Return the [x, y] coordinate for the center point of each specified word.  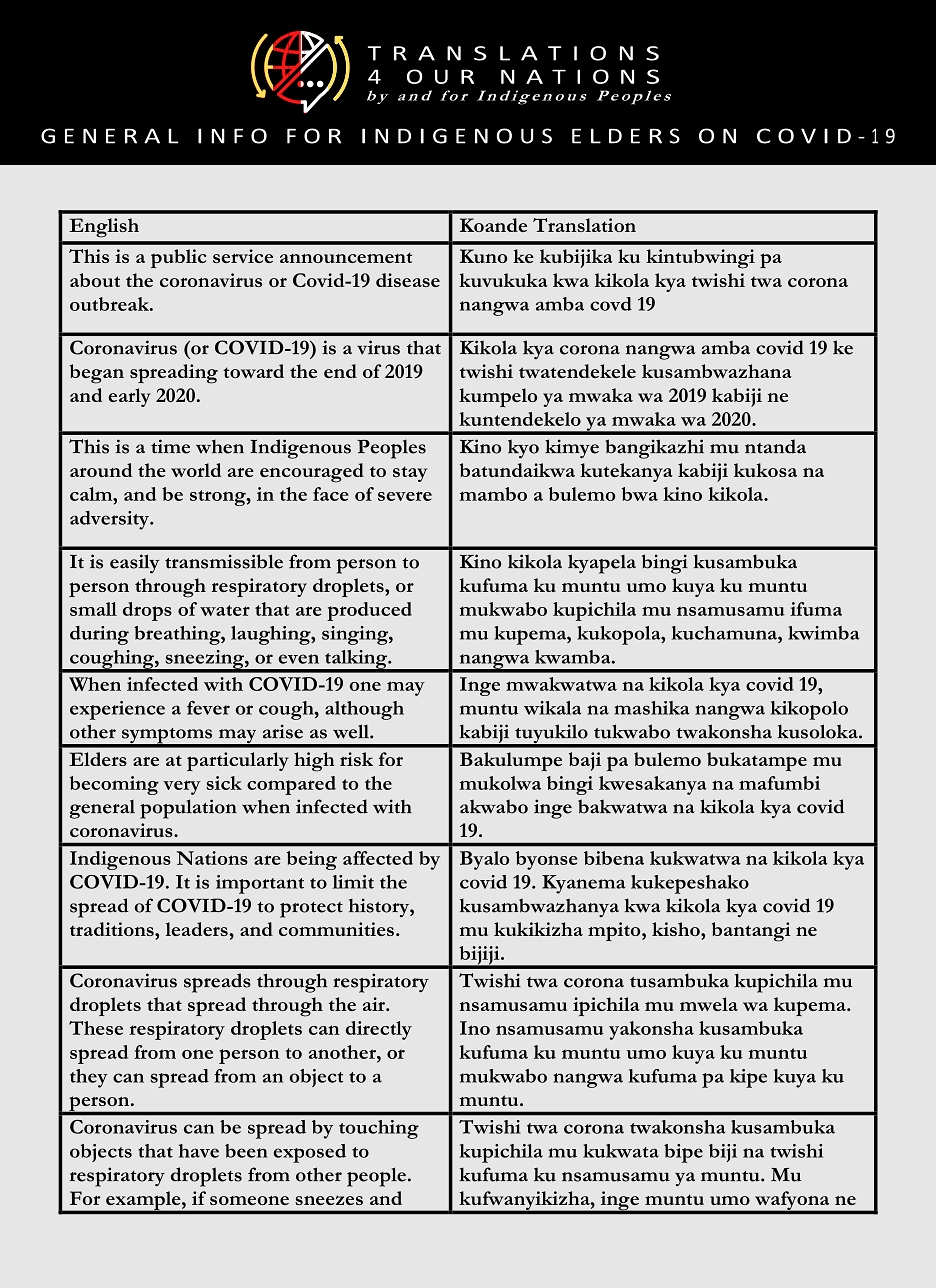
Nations [212, 858]
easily [134, 564]
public [178, 258]
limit [353, 882]
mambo [493, 494]
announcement [346, 257]
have [199, 1151]
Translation [584, 225]
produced [369, 611]
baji [585, 761]
